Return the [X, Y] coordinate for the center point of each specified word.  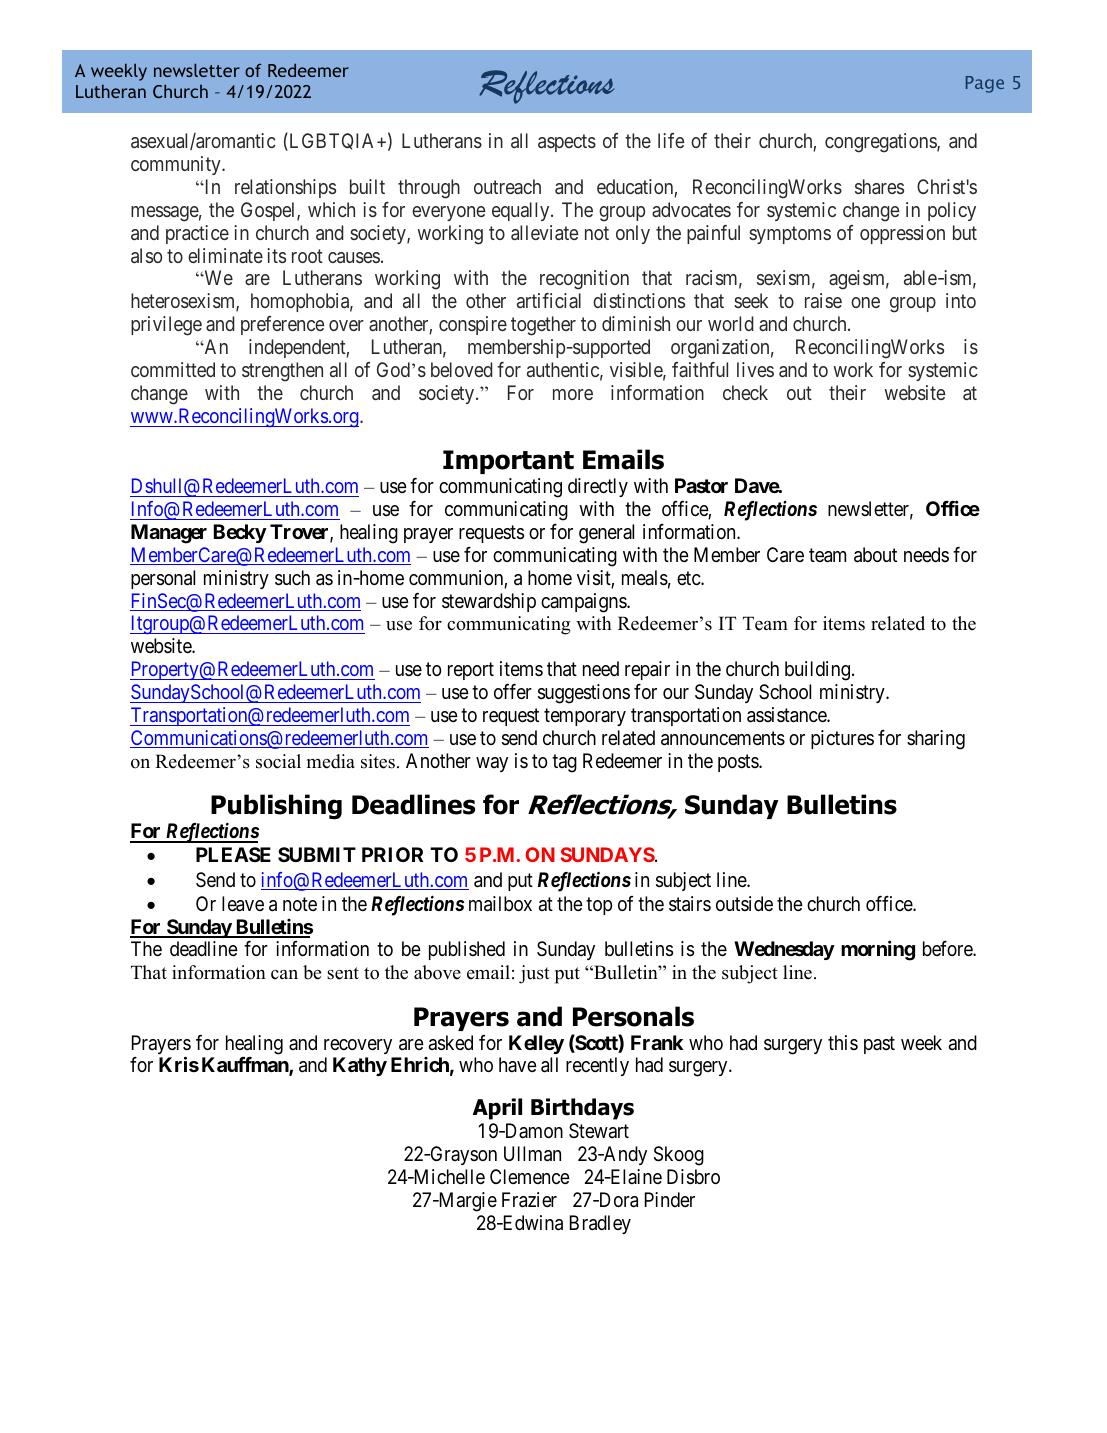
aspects [567, 143]
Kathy [360, 1066]
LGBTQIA [332, 142]
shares [879, 186]
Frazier [529, 1200]
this [843, 1042]
